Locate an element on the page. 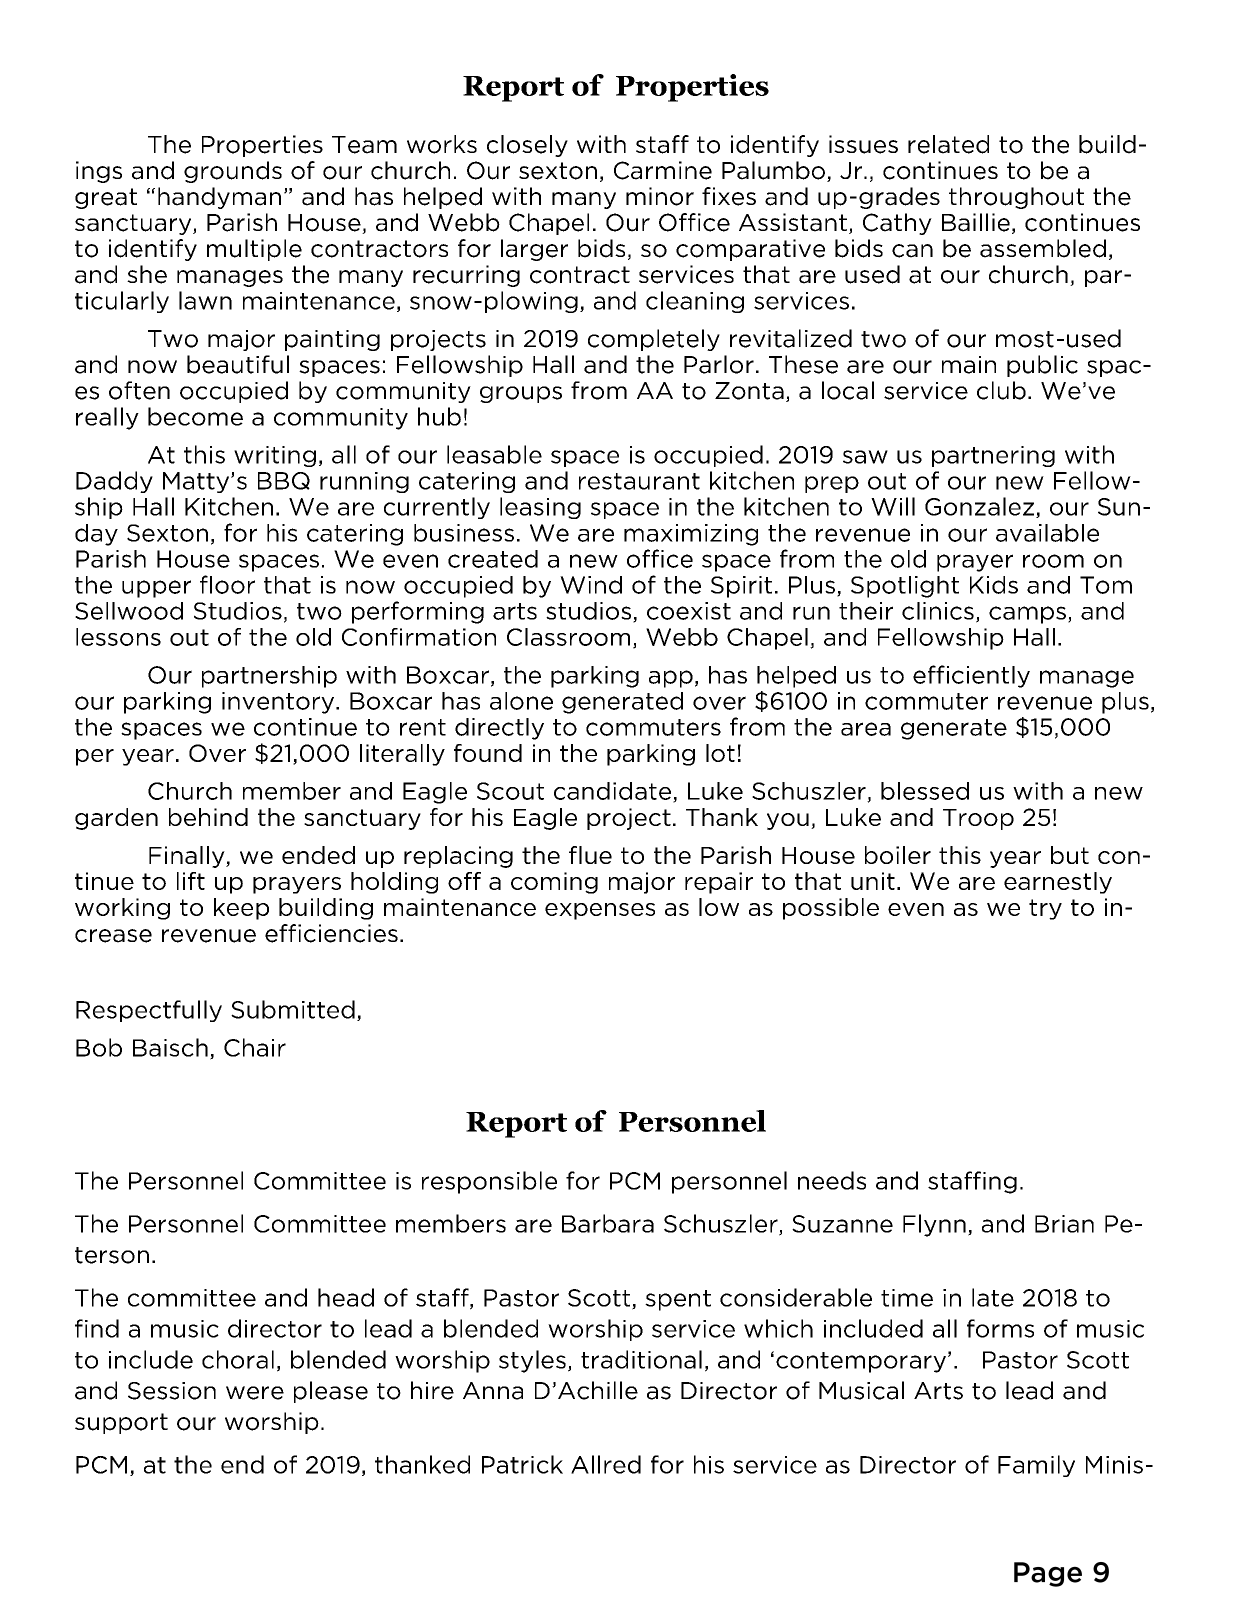 This image has width=1238, height=1603. Troop is located at coordinates (978, 819).
